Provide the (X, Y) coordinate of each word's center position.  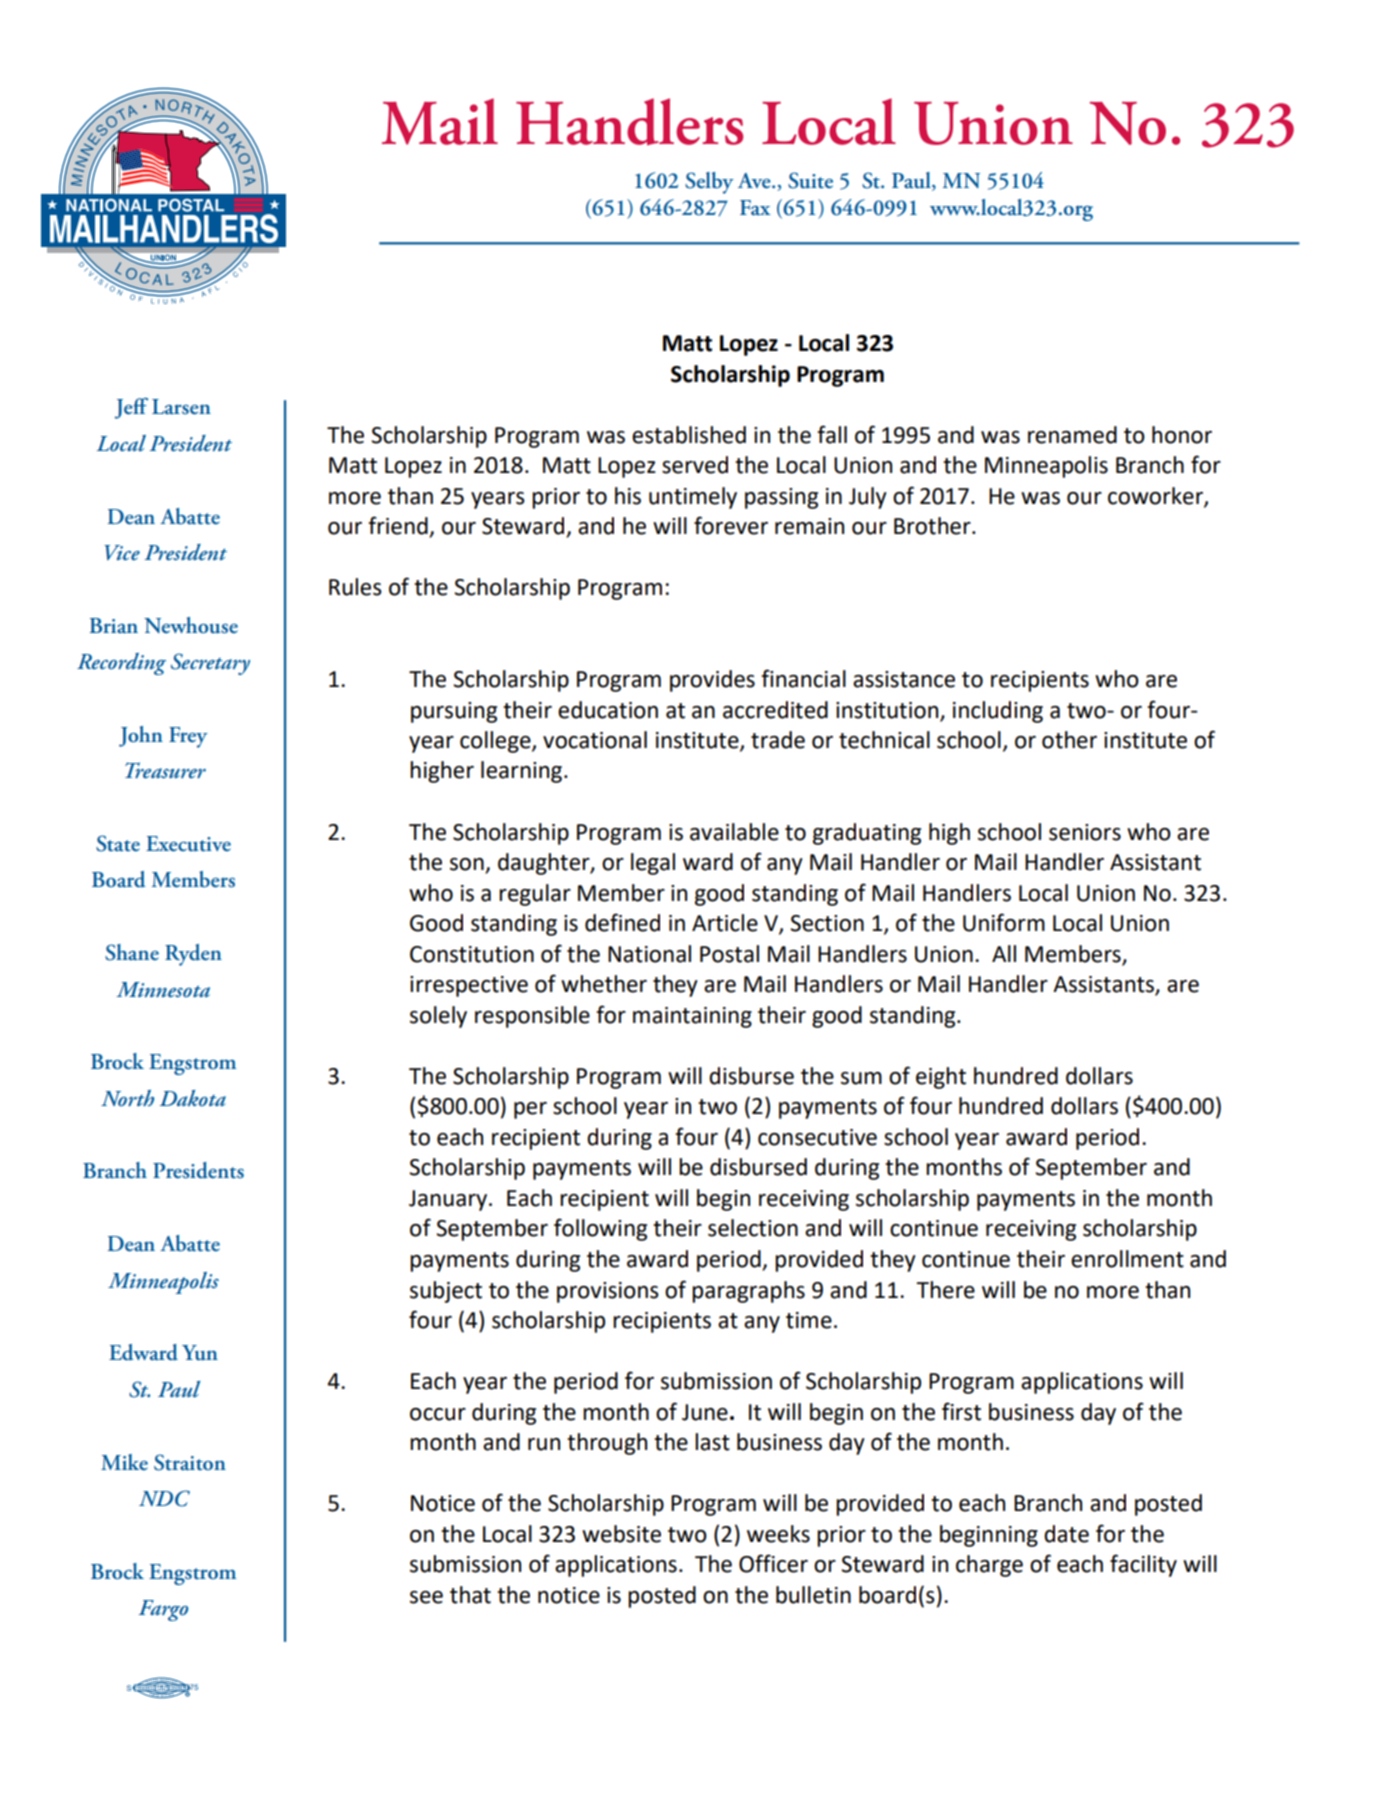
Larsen (181, 407)
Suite (810, 180)
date (1066, 1534)
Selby (709, 183)
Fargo (163, 1610)
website (621, 1534)
